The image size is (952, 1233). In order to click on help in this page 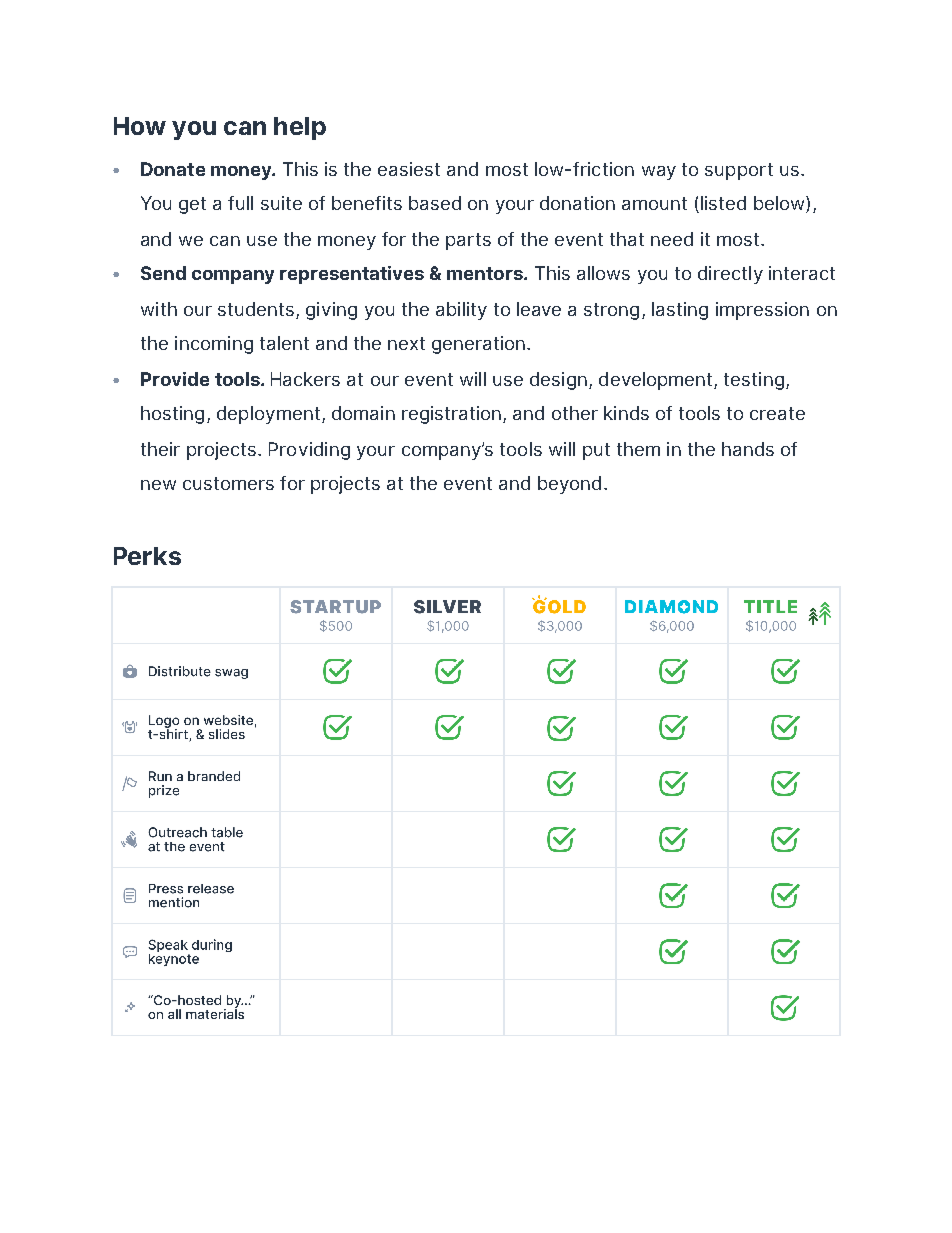, I will do `click(300, 128)`.
